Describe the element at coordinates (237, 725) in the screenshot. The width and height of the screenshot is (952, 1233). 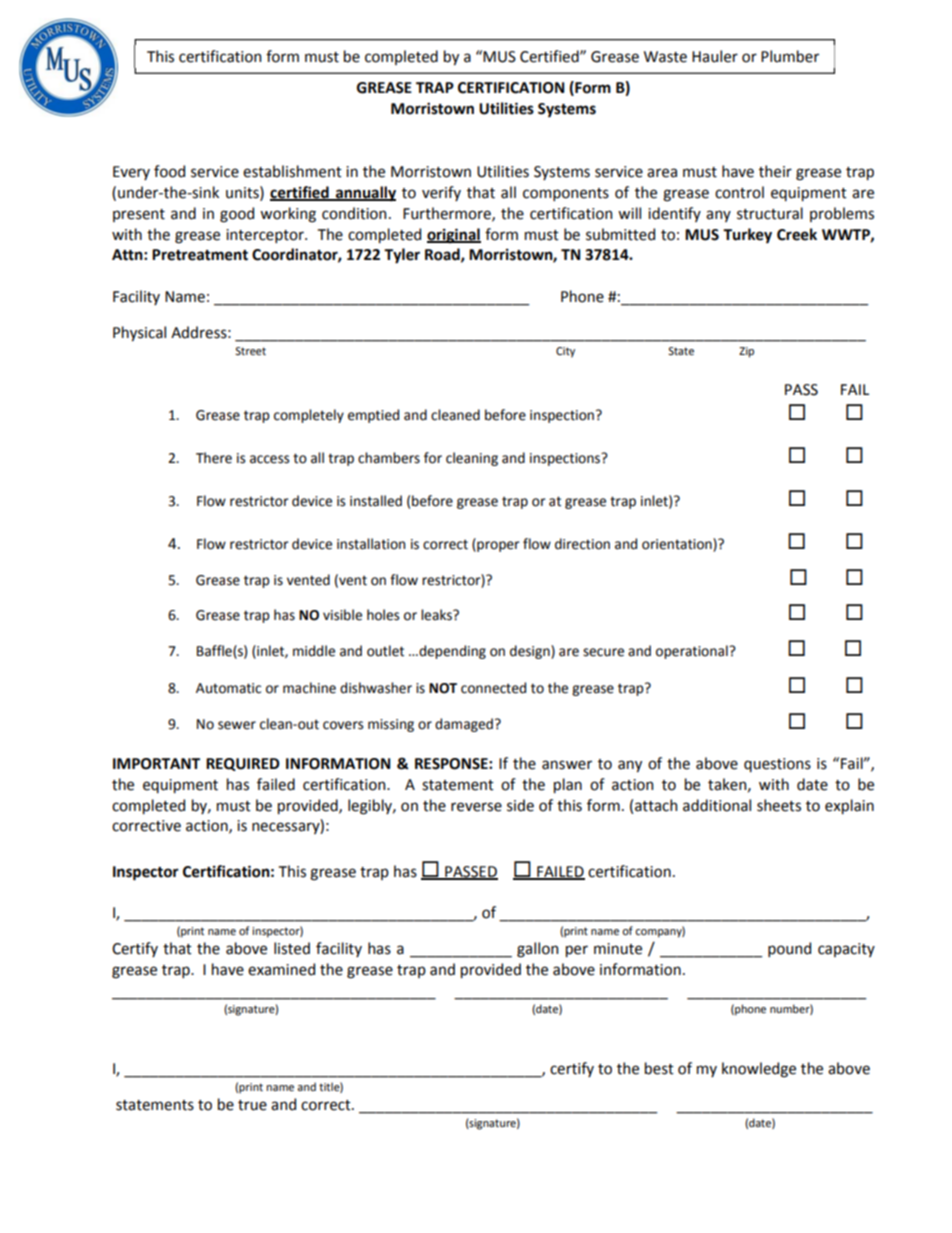
I see `sewer` at that location.
